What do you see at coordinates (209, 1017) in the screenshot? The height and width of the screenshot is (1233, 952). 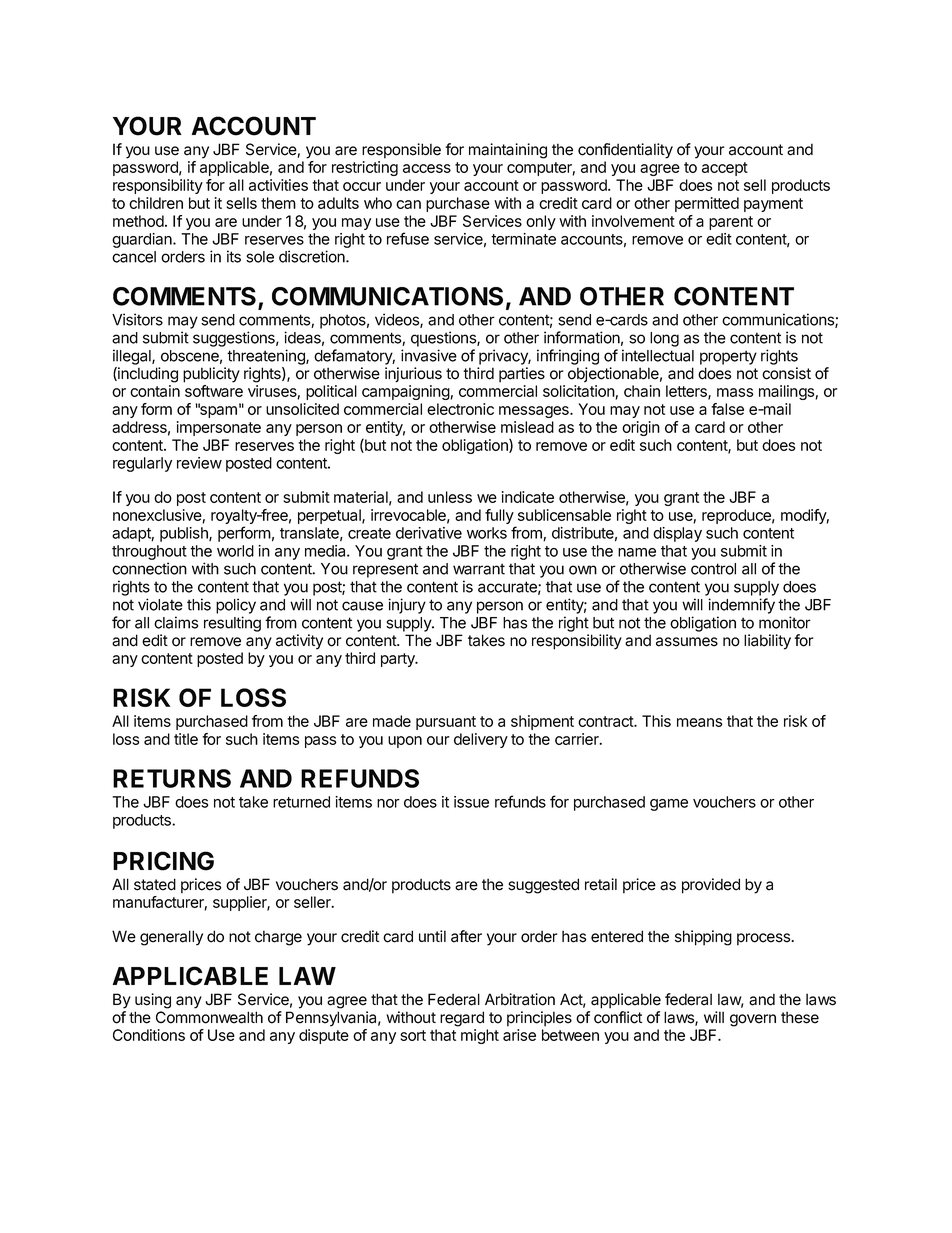 I see `Commonwealth` at bounding box center [209, 1017].
